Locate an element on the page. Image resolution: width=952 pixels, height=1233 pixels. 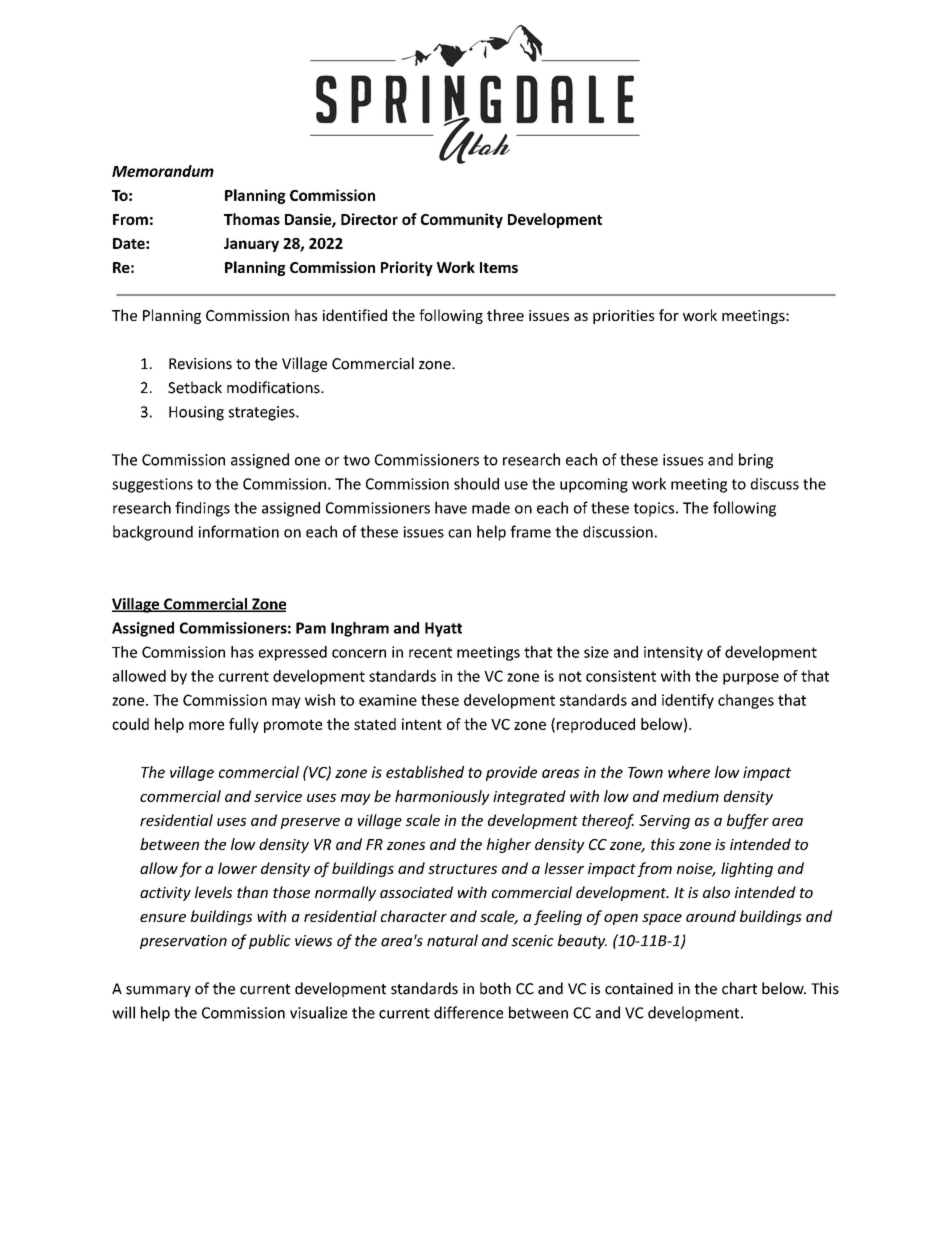
difference is located at coordinates (468, 1012).
